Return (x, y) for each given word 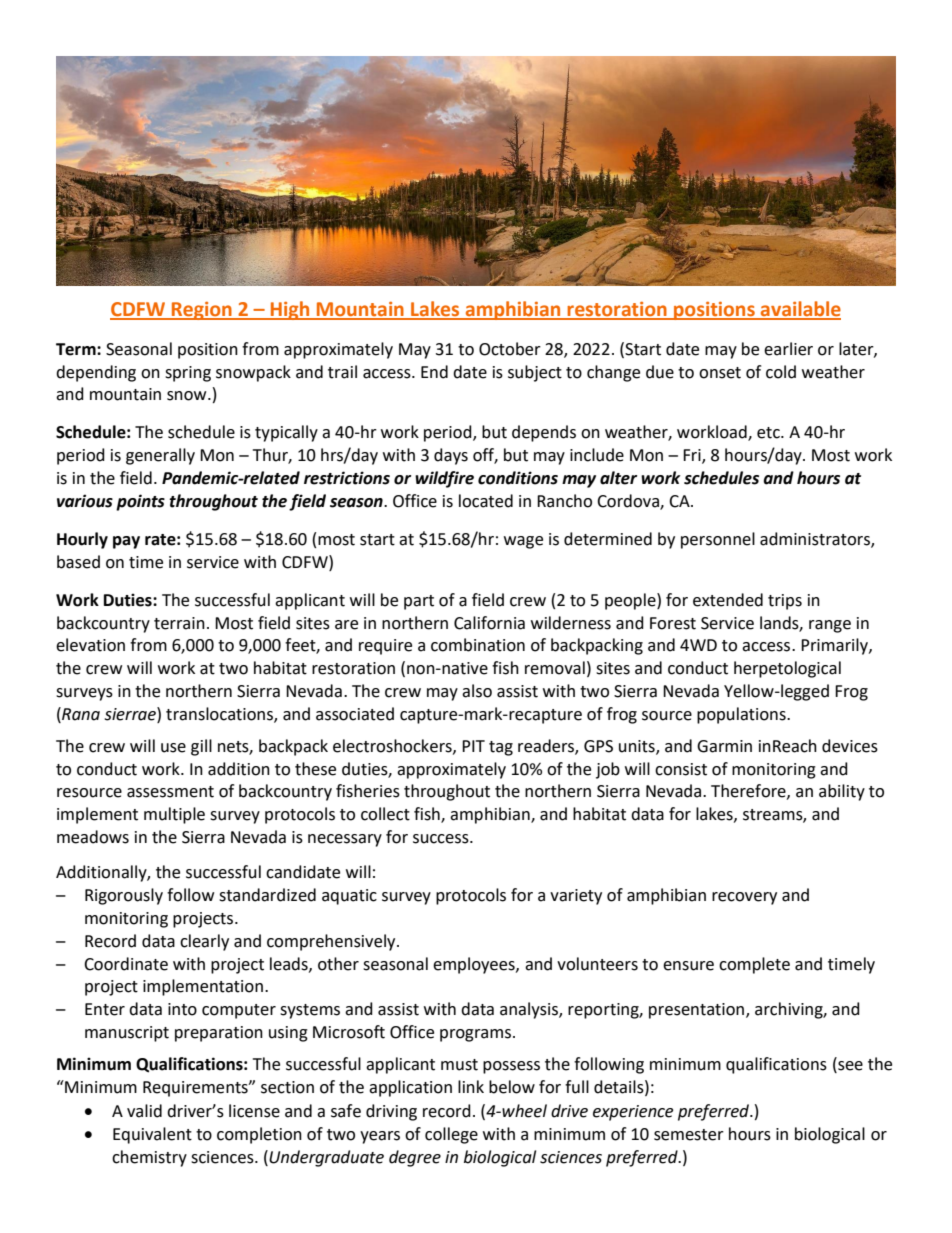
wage (523, 542)
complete (754, 965)
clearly (204, 942)
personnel (718, 540)
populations (742, 715)
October (510, 349)
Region (202, 311)
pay (126, 542)
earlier (788, 349)
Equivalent (152, 1135)
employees (475, 965)
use (173, 748)
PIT (473, 746)
